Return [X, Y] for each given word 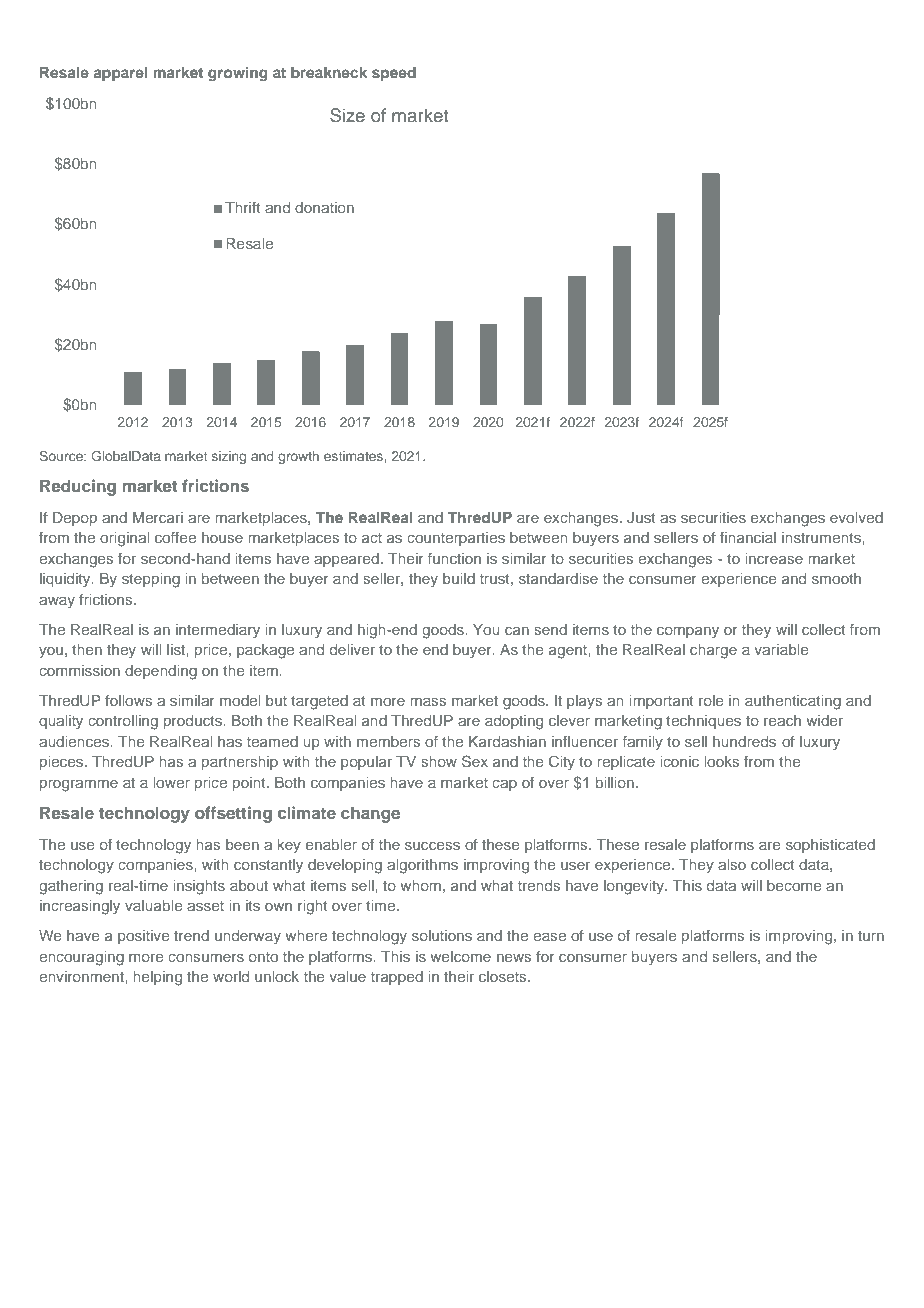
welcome [460, 956]
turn [871, 936]
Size [347, 115]
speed [394, 74]
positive [144, 937]
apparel [121, 74]
